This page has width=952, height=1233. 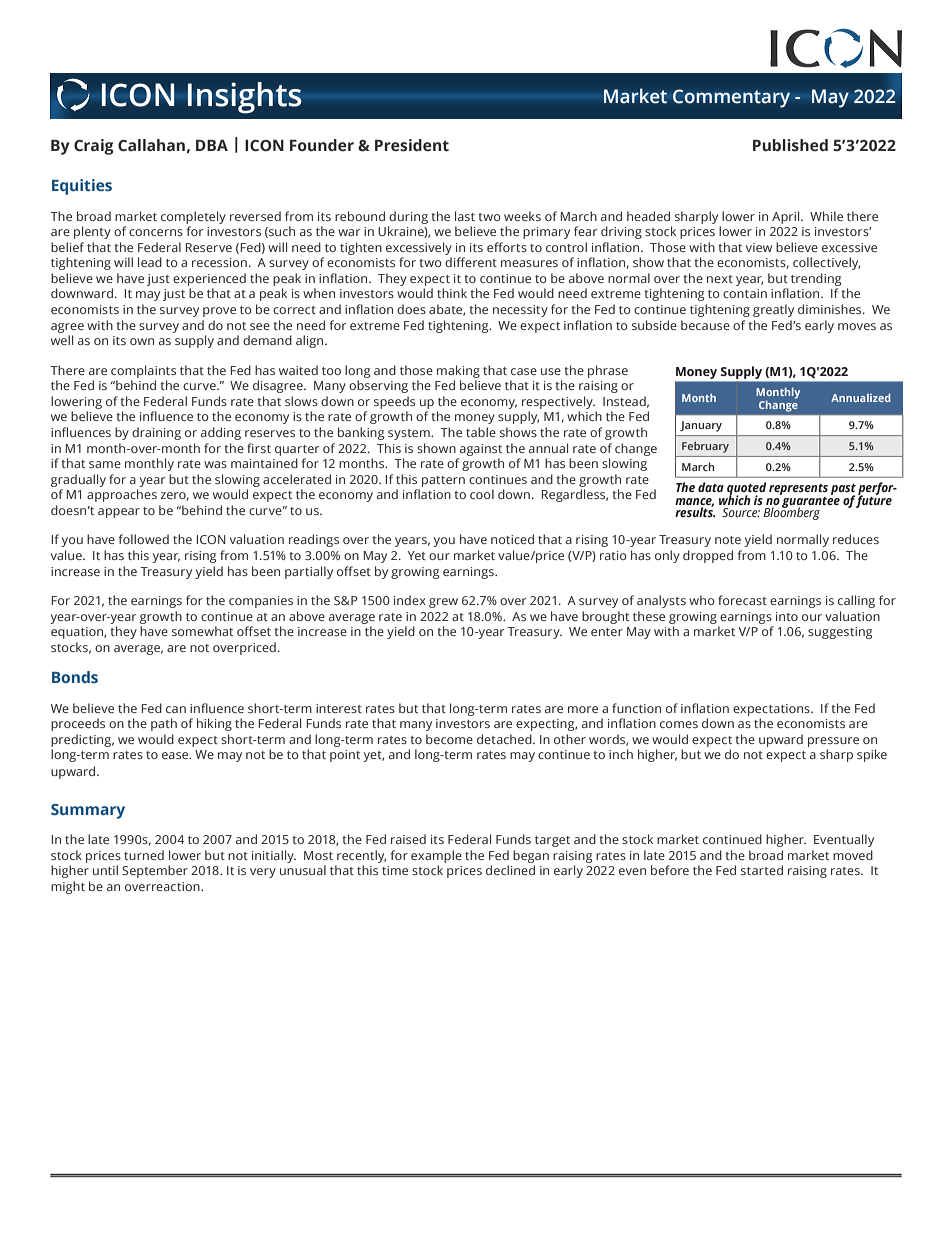 What do you see at coordinates (412, 145) in the page?
I see `President` at bounding box center [412, 145].
